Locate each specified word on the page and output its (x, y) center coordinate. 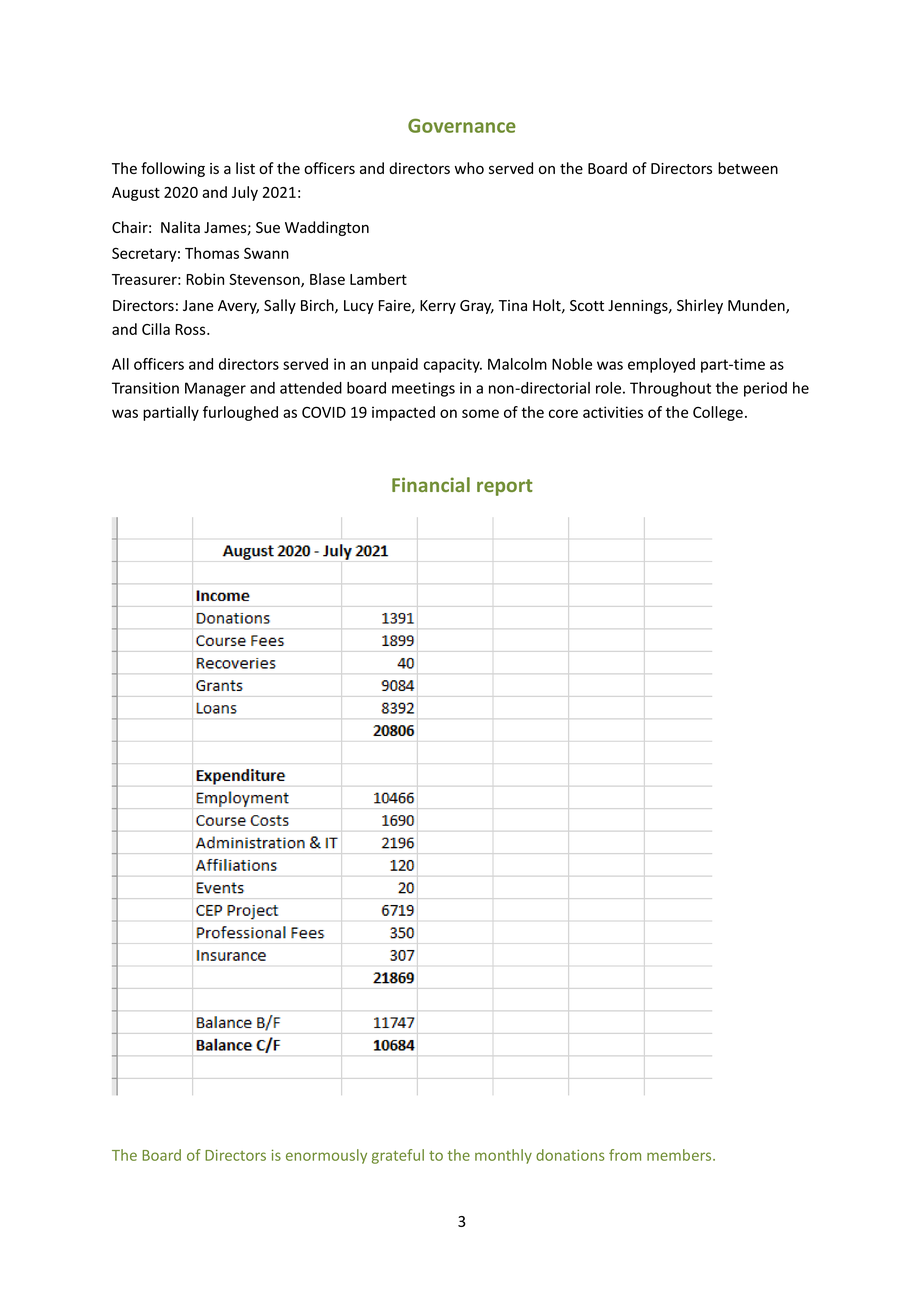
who (469, 168)
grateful (398, 1156)
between (748, 168)
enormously (326, 1156)
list (245, 168)
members (680, 1155)
